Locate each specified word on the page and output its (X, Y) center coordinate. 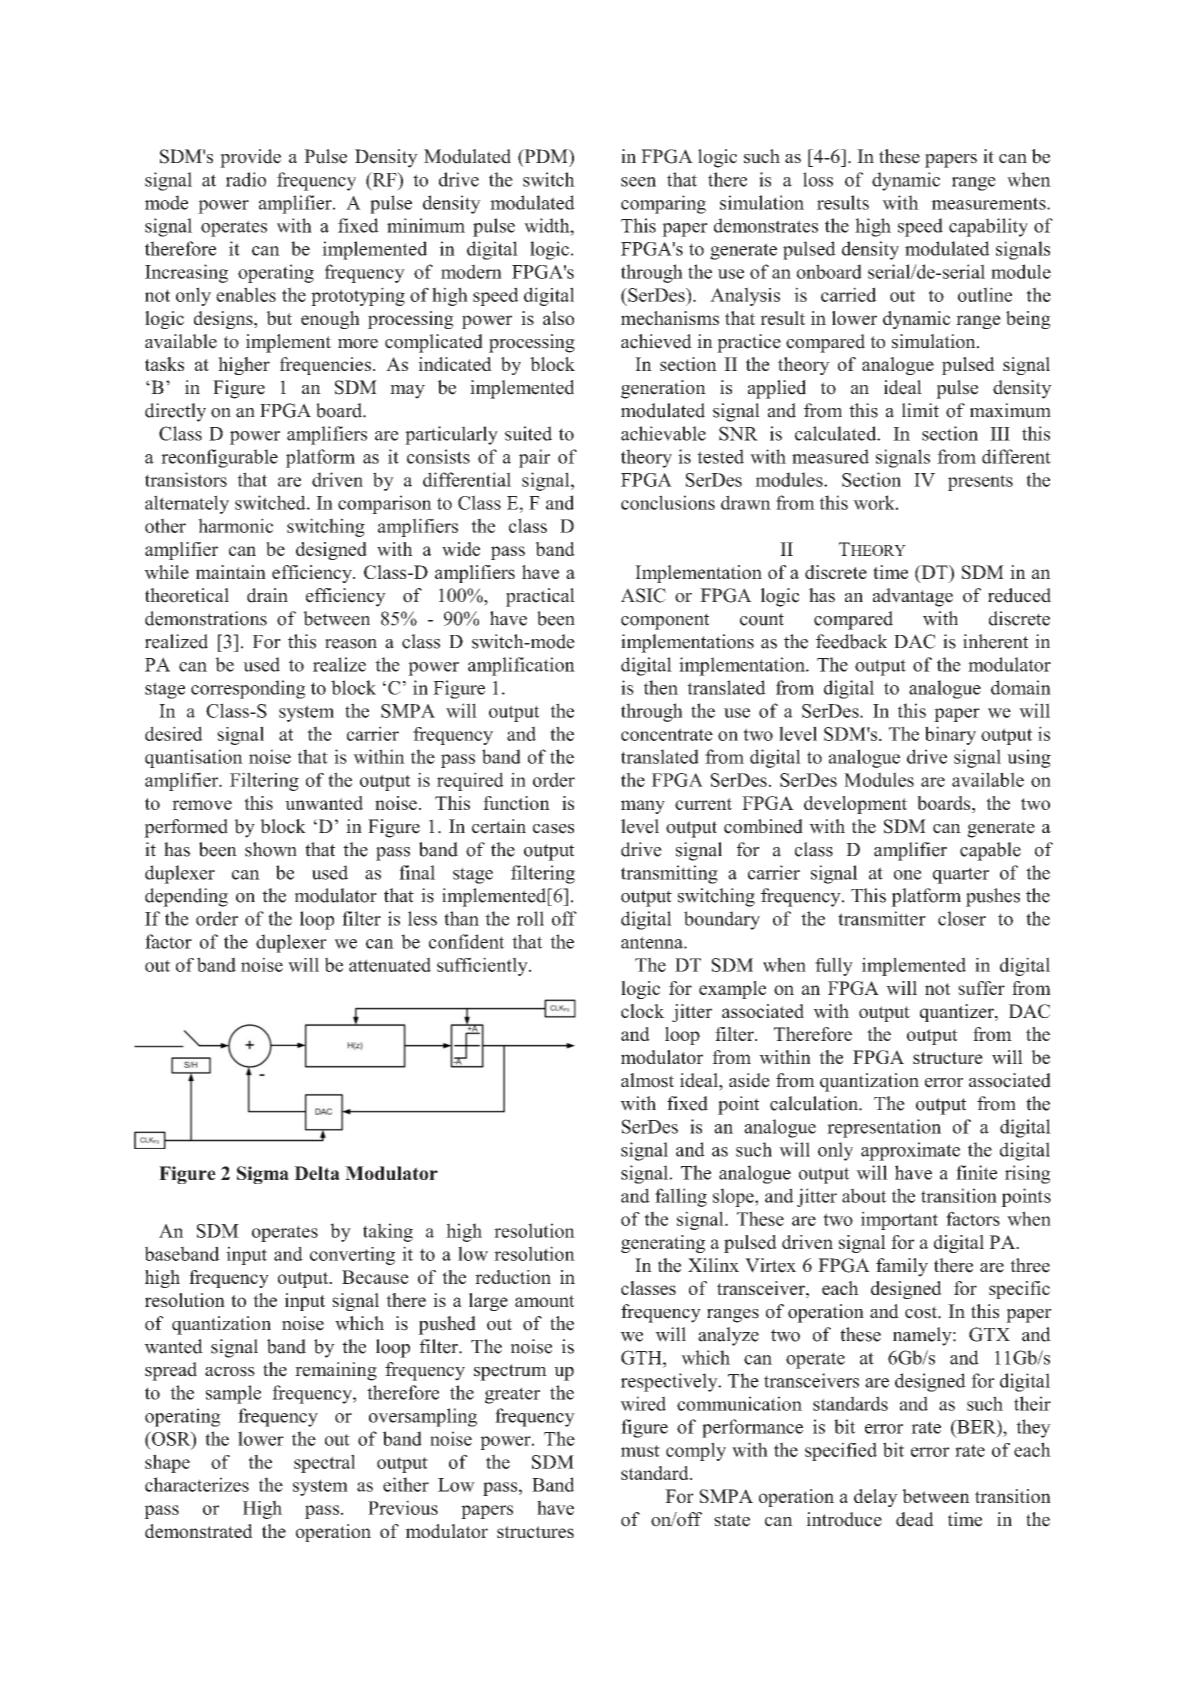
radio (246, 179)
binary (950, 735)
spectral (324, 1463)
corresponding (248, 689)
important (899, 1220)
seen (638, 182)
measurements (989, 203)
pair (534, 458)
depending (186, 897)
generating (663, 1244)
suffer (981, 988)
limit (920, 410)
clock (643, 1011)
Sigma (263, 1175)
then (661, 687)
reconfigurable (219, 458)
